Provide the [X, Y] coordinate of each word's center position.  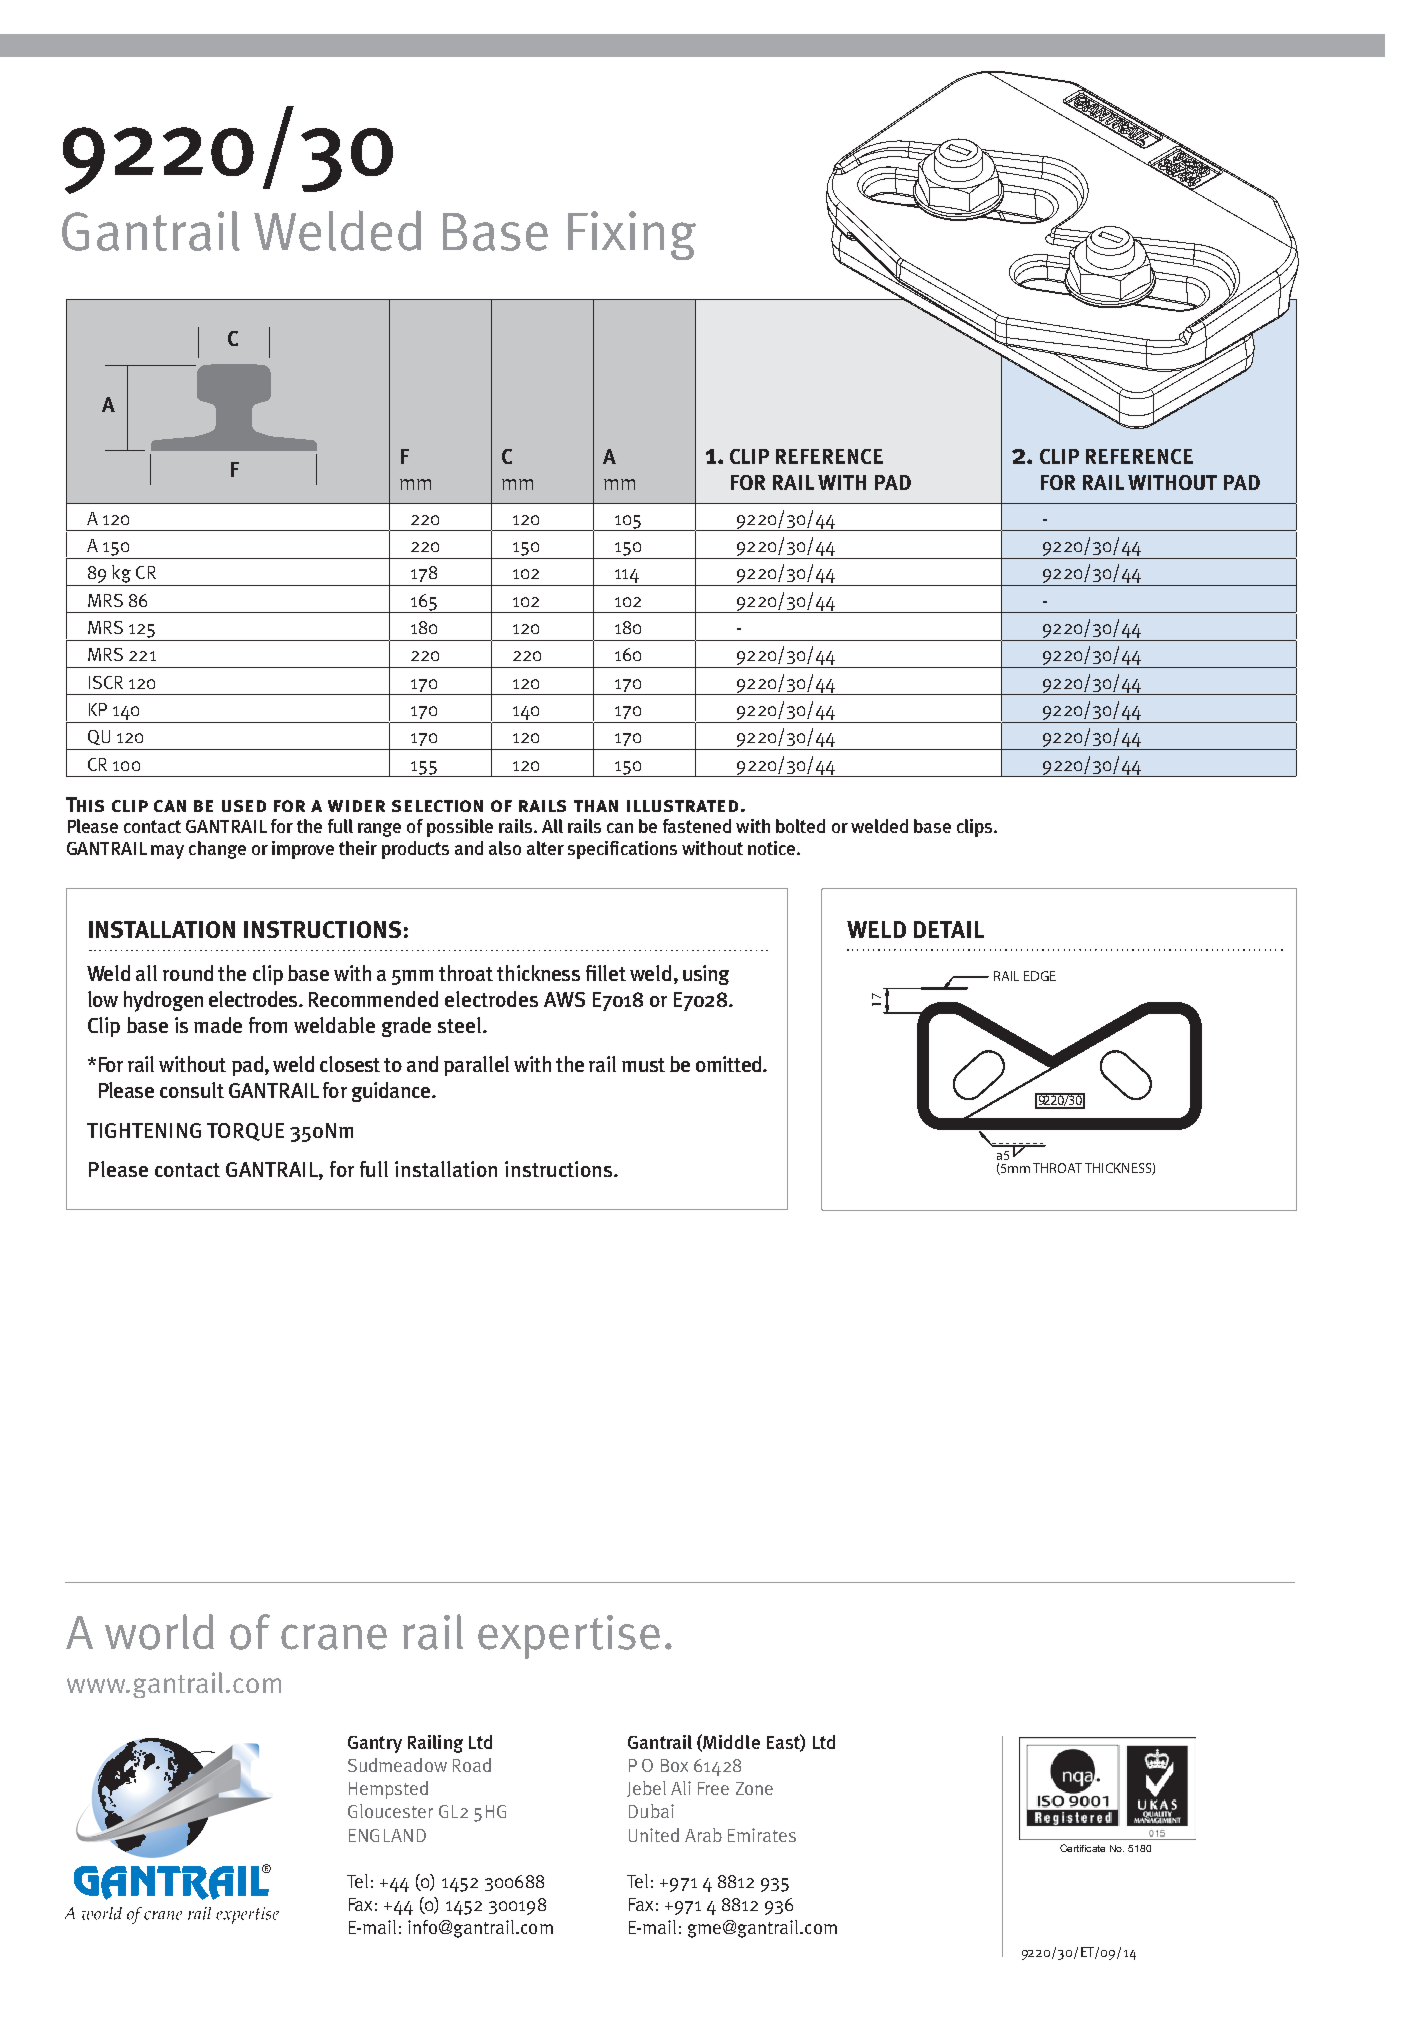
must [643, 1065]
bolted [800, 826]
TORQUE [245, 1132]
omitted [730, 1064]
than [596, 806]
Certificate [1082, 1848]
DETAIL [949, 929]
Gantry [375, 1744]
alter [545, 848]
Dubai [651, 1811]
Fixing [632, 235]
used [244, 806]
